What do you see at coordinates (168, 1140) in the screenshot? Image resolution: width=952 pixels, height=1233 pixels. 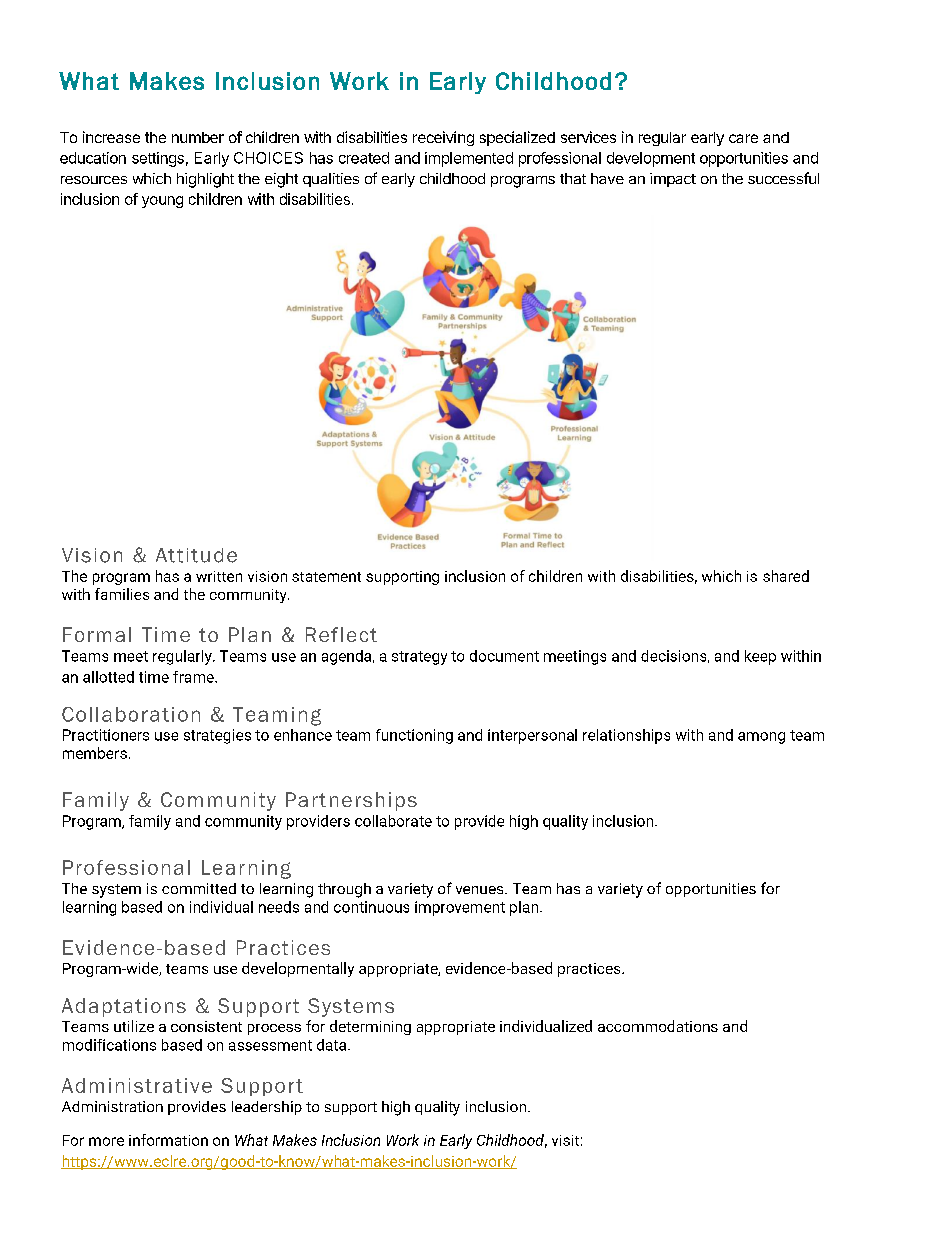 I see `information` at bounding box center [168, 1140].
